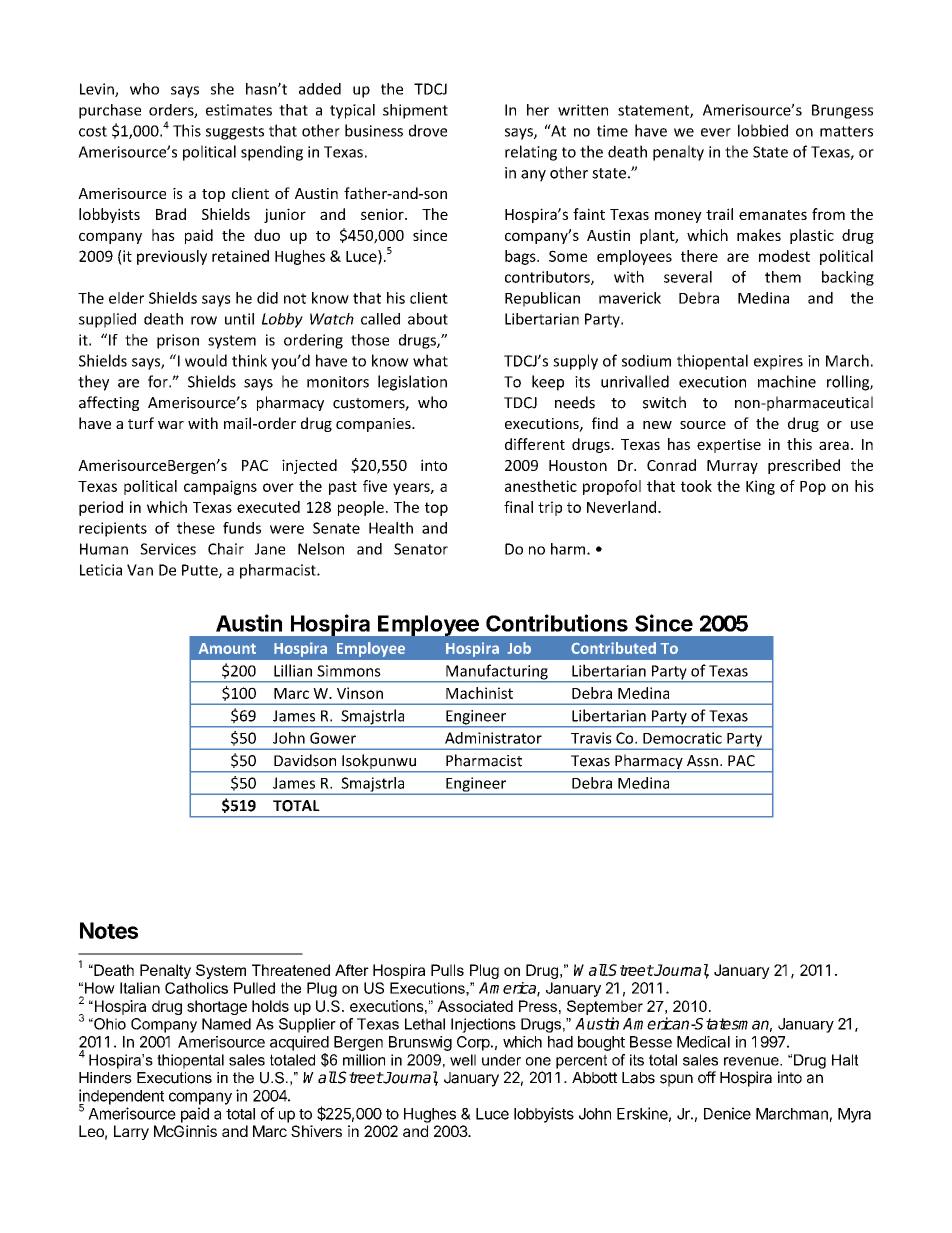 The image size is (952, 1233). What do you see at coordinates (428, 130) in the screenshot?
I see `drove` at bounding box center [428, 130].
